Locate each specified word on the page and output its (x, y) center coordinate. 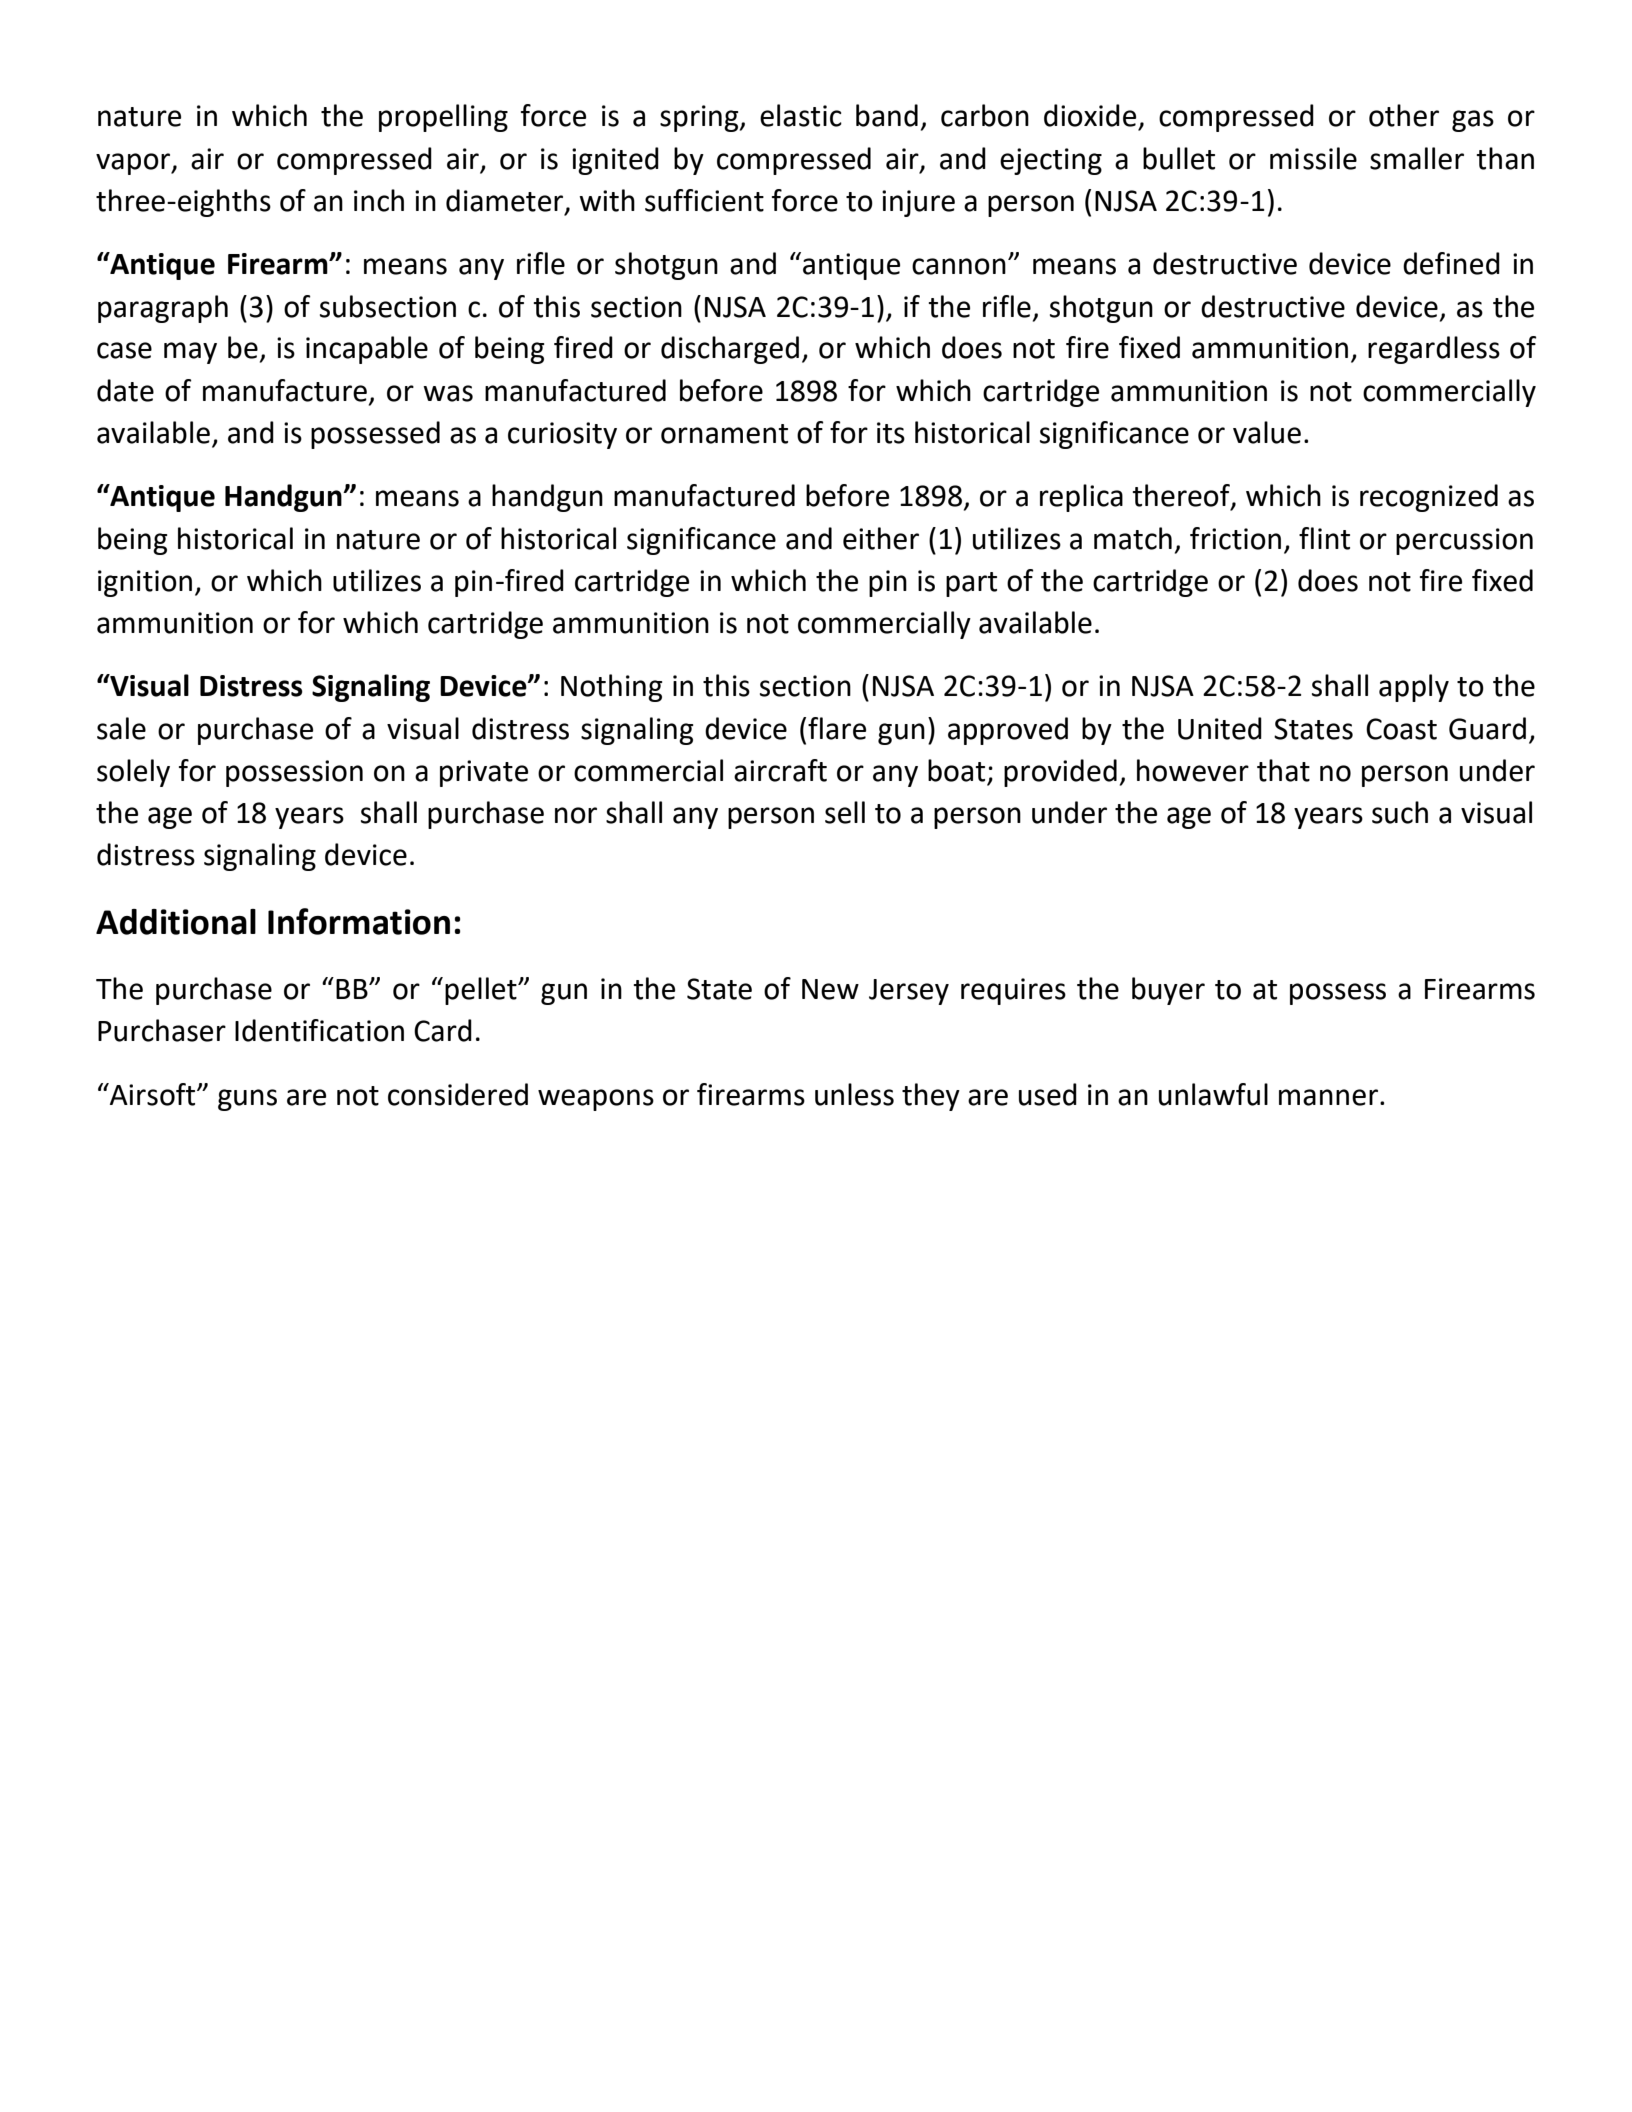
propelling (443, 118)
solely (133, 773)
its (891, 433)
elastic (801, 115)
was (448, 393)
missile (1313, 158)
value (1267, 432)
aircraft (780, 770)
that (1283, 770)
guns (247, 1100)
